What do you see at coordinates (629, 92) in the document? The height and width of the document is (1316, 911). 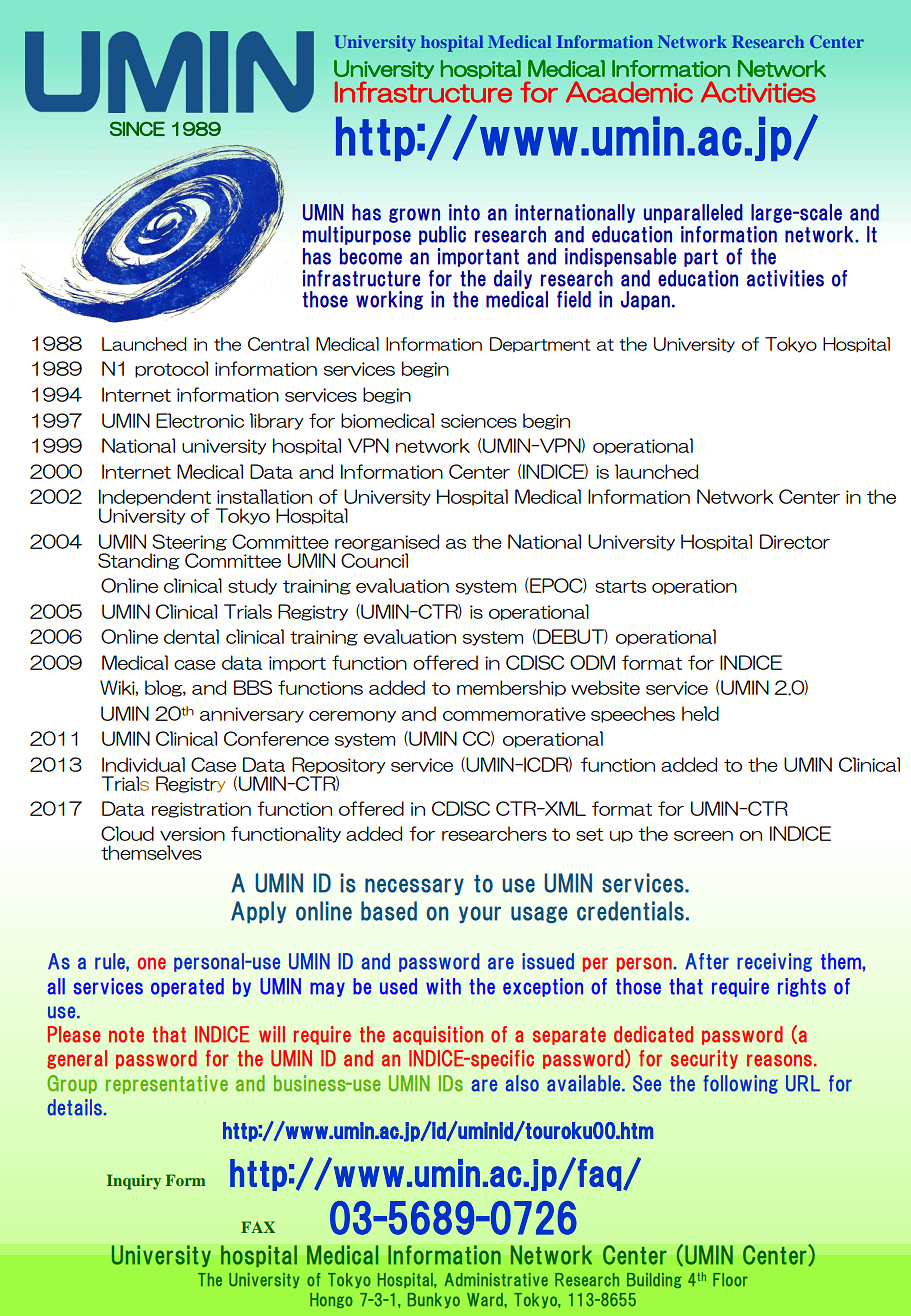 I see `Academic` at bounding box center [629, 92].
